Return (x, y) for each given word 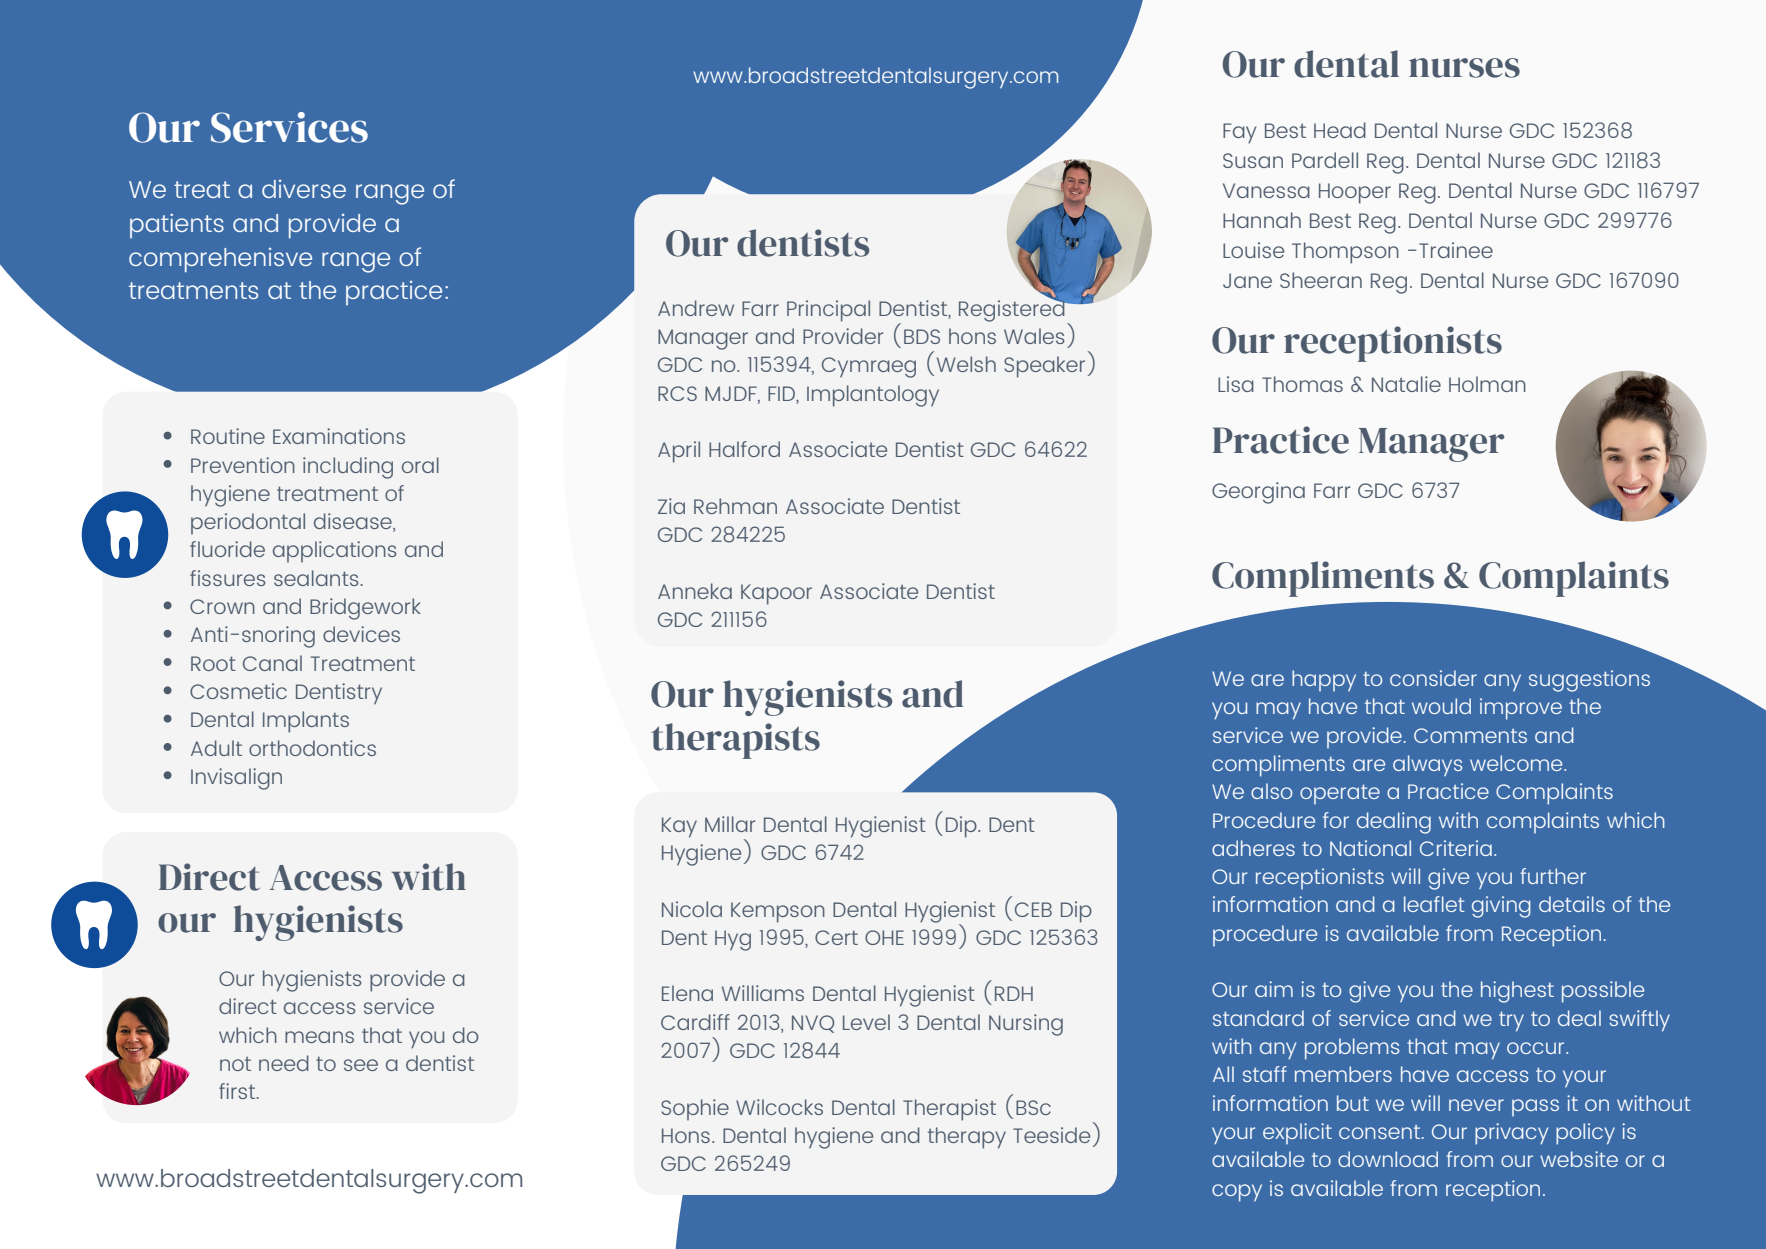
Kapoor (776, 594)
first (238, 1091)
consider (1433, 678)
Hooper (1355, 193)
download (1388, 1159)
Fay (1239, 133)
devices (361, 634)
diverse (304, 189)
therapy (967, 1138)
